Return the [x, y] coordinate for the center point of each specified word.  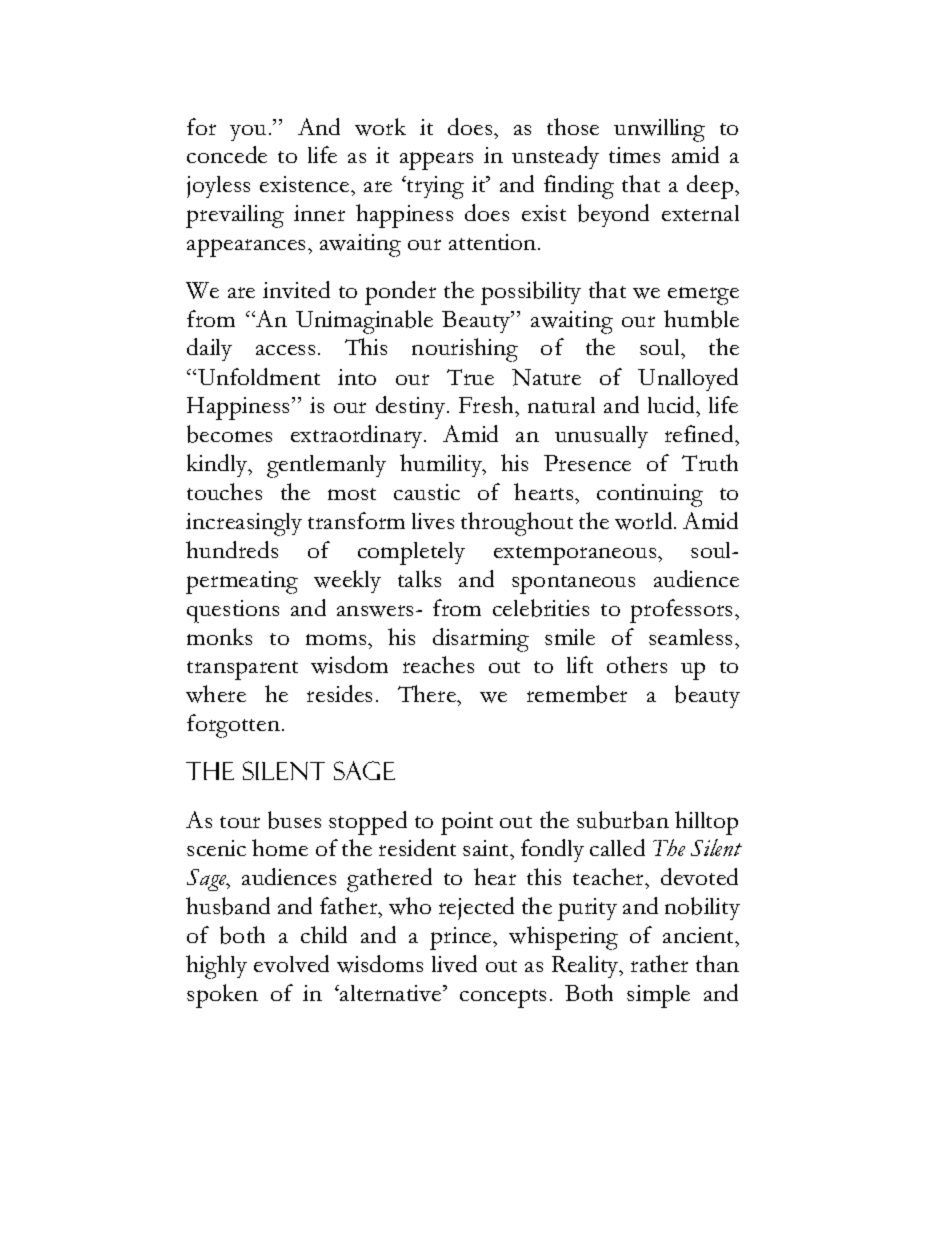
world [645, 521]
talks [419, 578]
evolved [291, 963]
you [248, 133]
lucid [673, 406]
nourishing [465, 350]
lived [454, 963]
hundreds [232, 549]
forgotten [233, 726]
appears [436, 161]
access [285, 350]
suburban [623, 820]
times [634, 155]
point [467, 823]
